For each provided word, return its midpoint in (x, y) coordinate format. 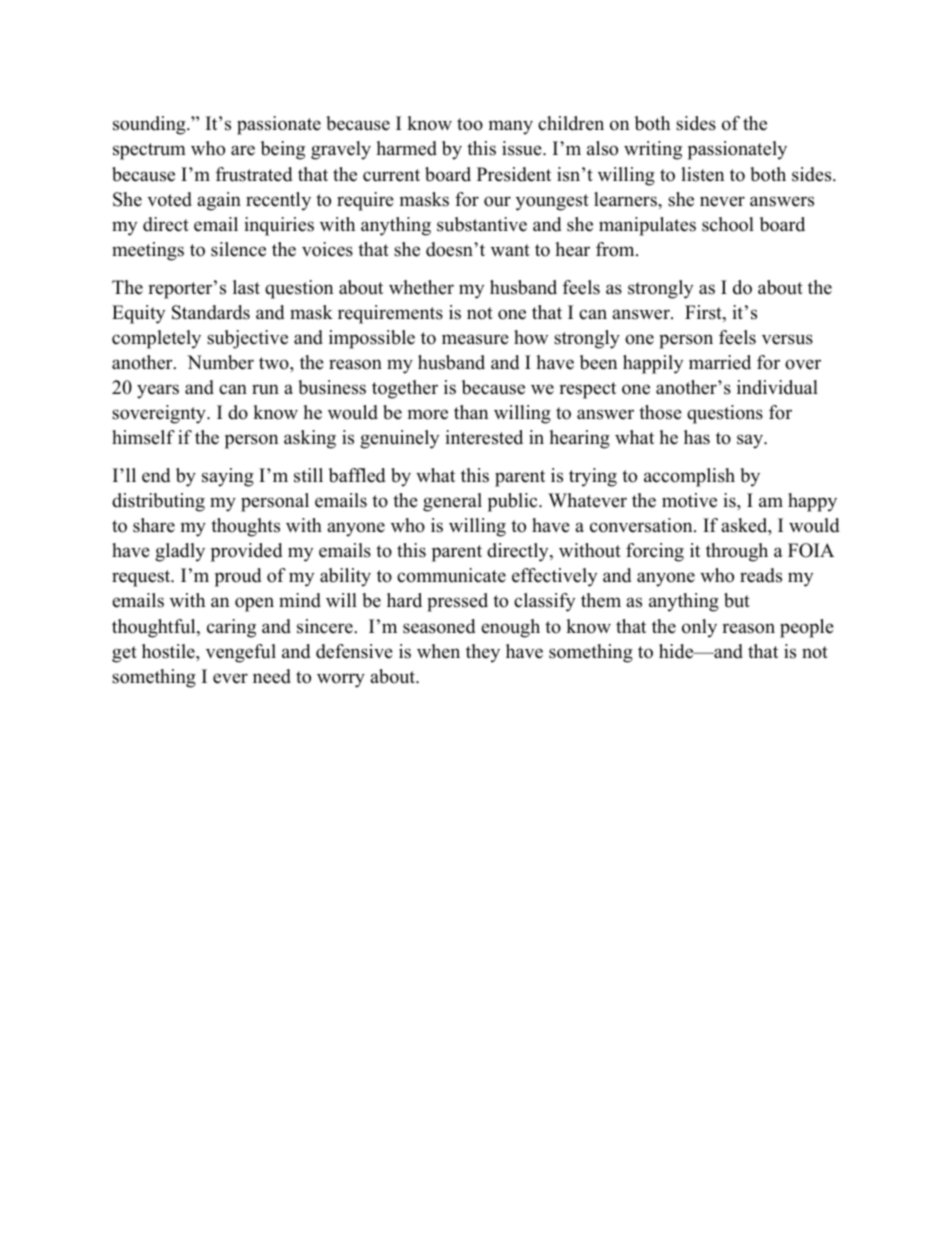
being (283, 150)
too (470, 124)
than (471, 412)
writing (653, 150)
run (265, 389)
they (483, 653)
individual (777, 387)
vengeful (241, 653)
